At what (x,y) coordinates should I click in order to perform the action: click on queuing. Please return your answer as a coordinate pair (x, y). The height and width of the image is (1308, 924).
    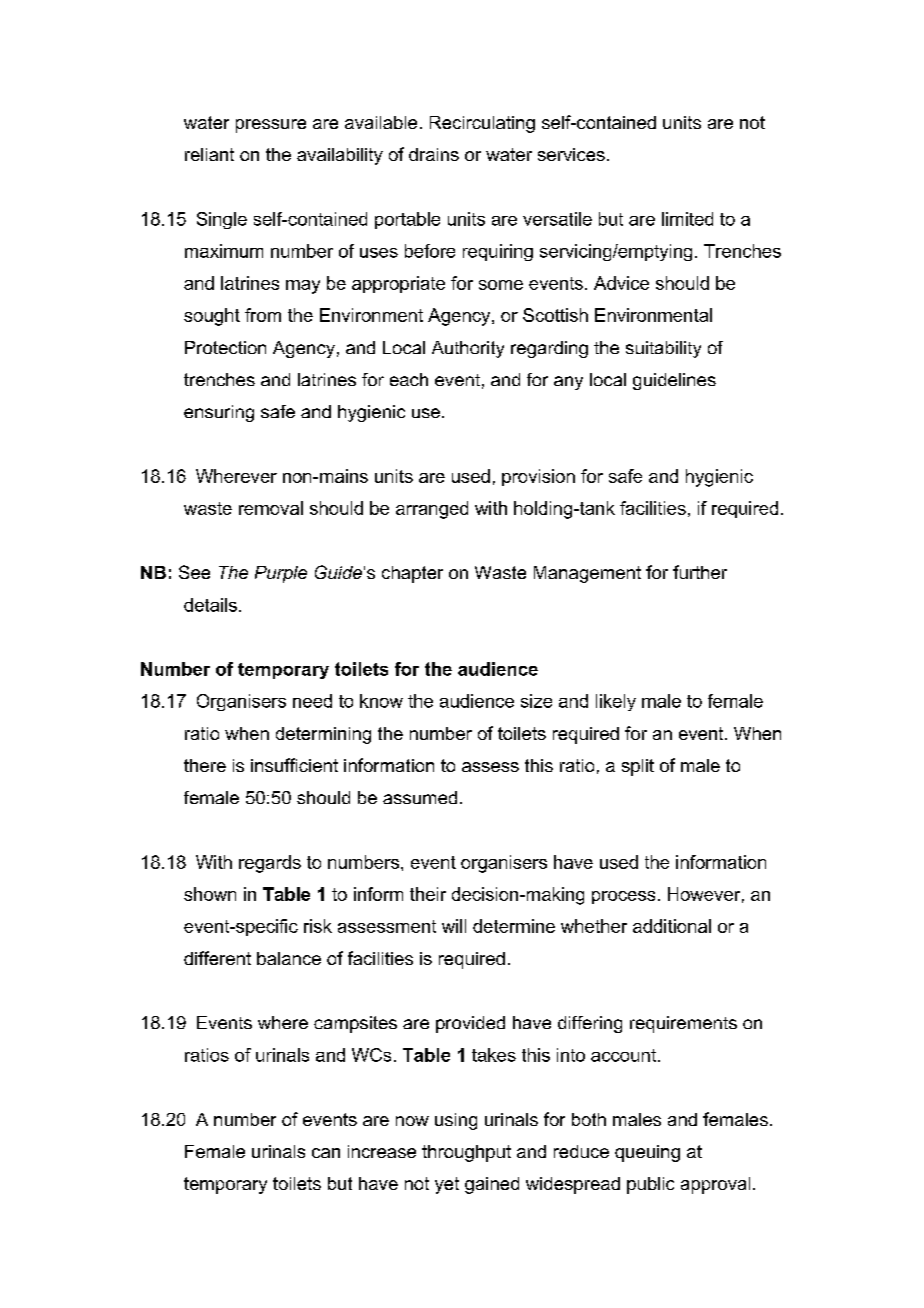
    Looking at the image, I should click on (647, 1153).
